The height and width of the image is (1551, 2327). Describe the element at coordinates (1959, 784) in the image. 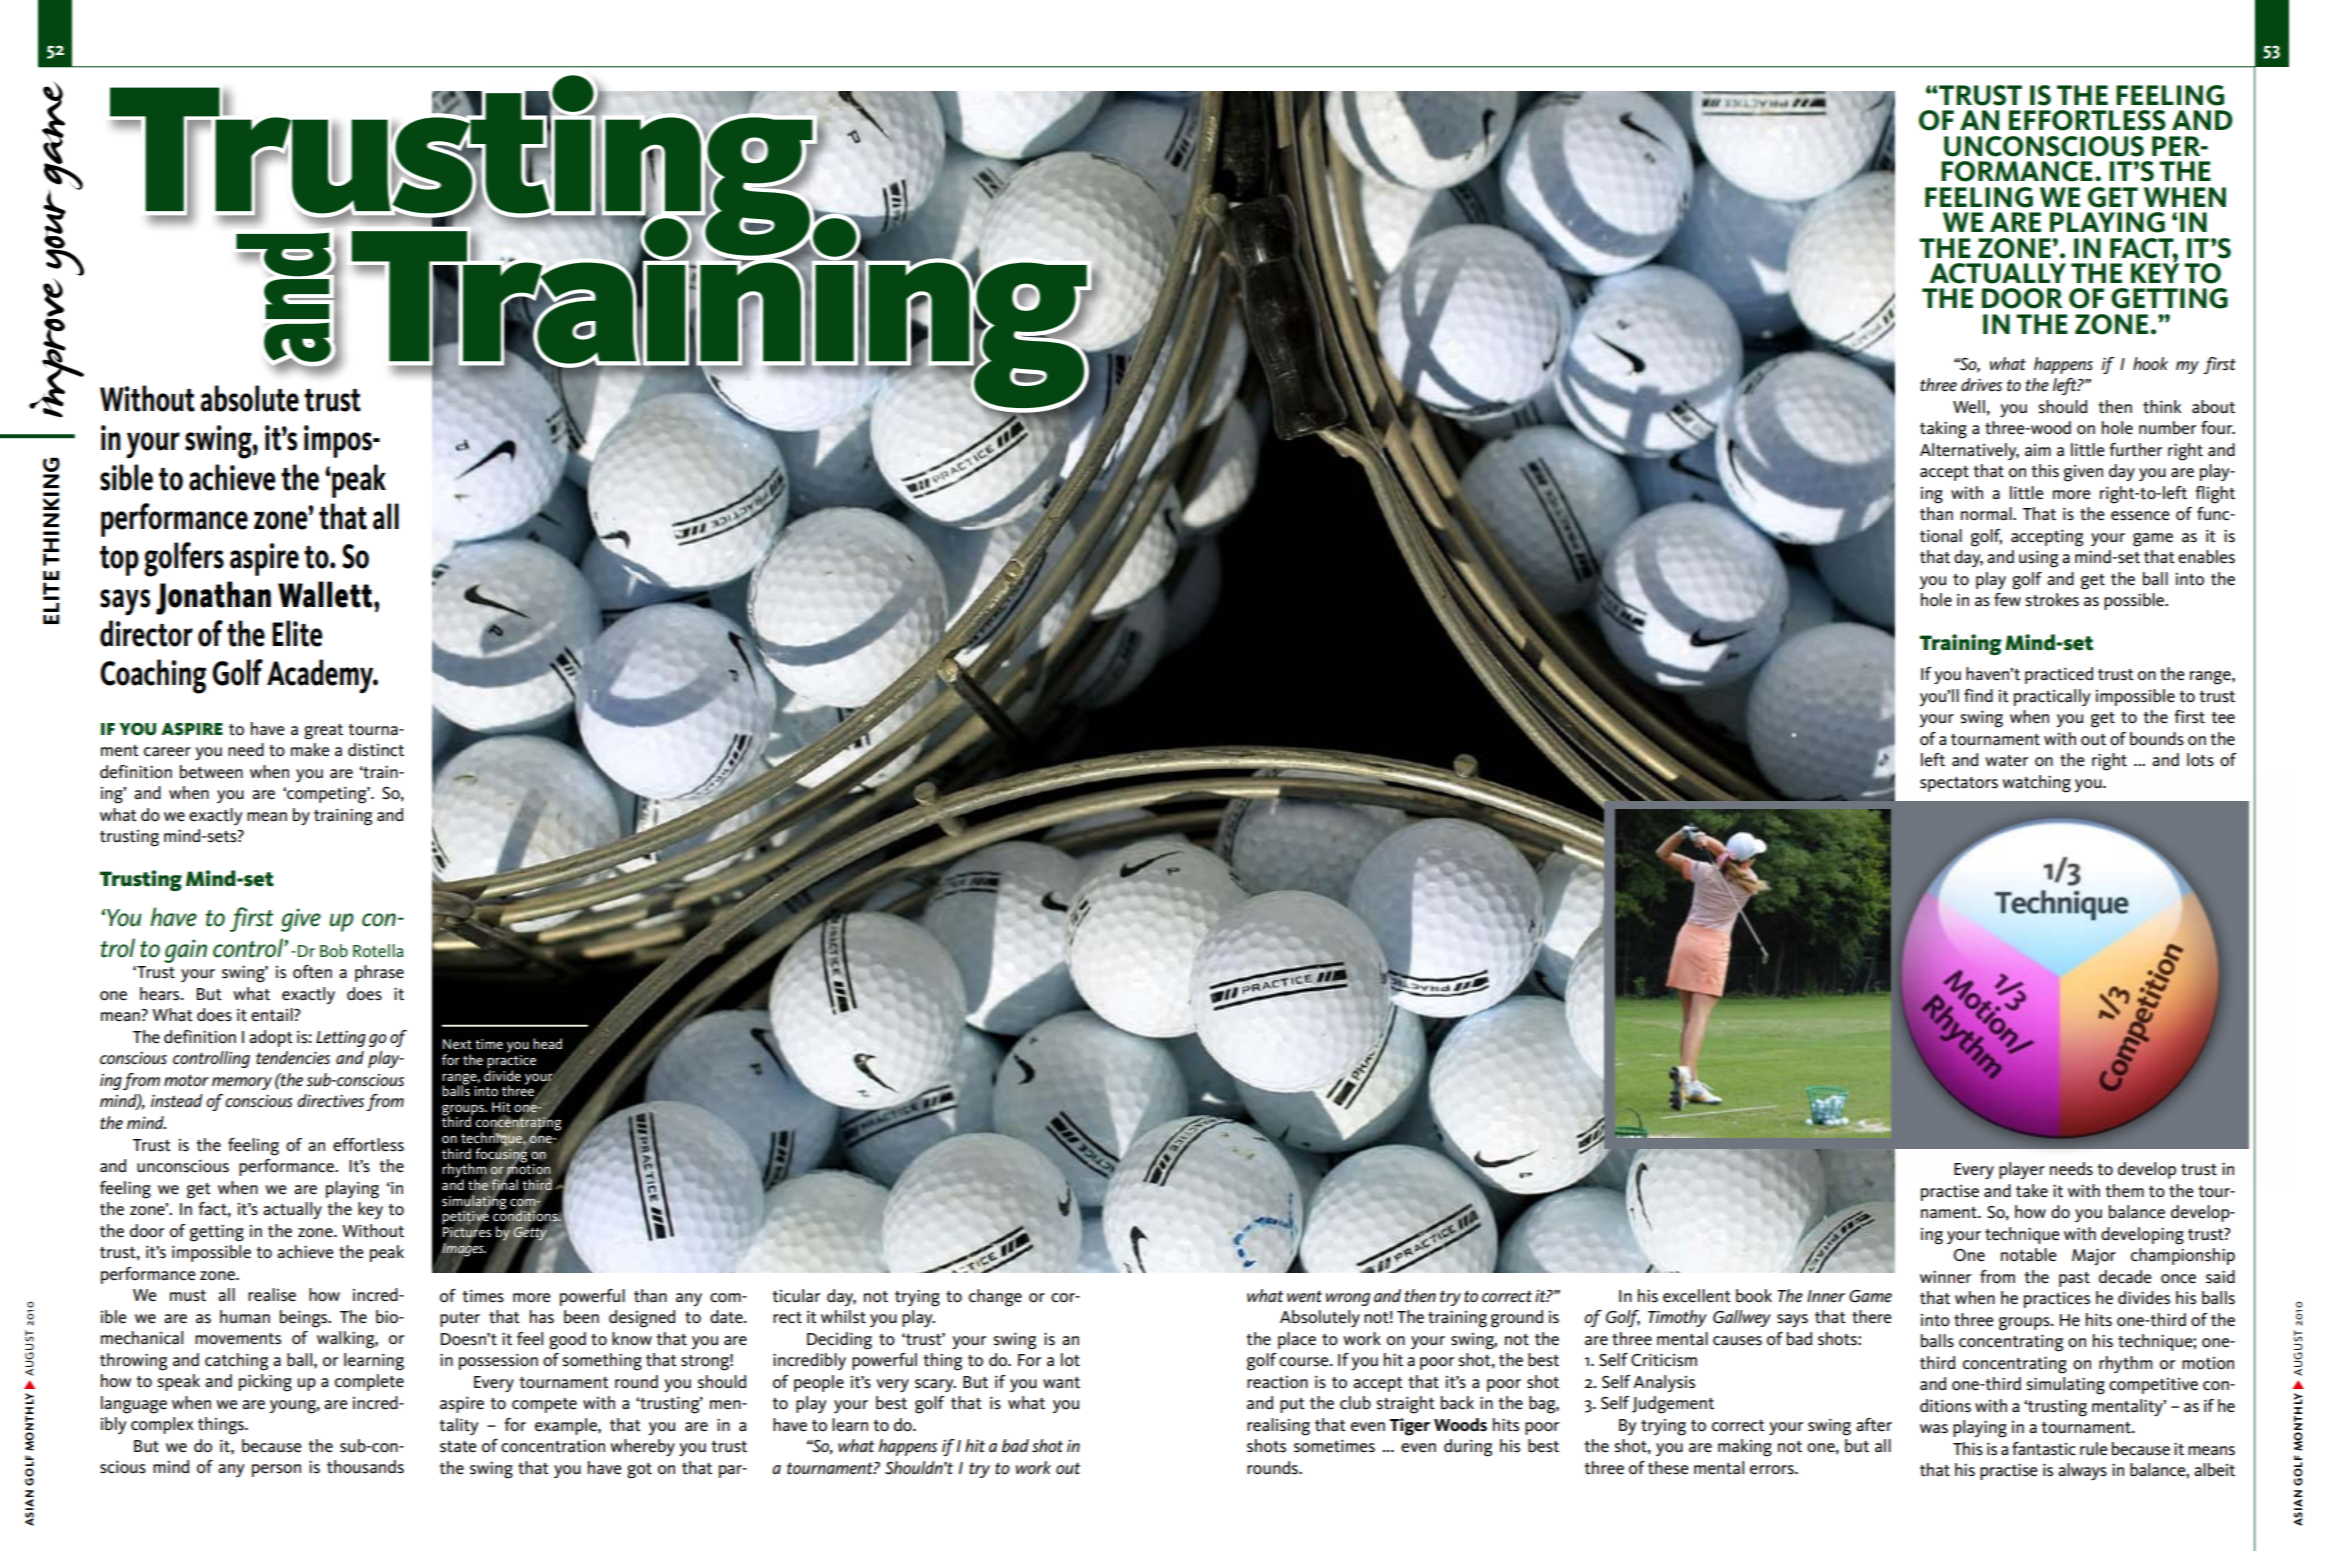

I see `spectators` at that location.
